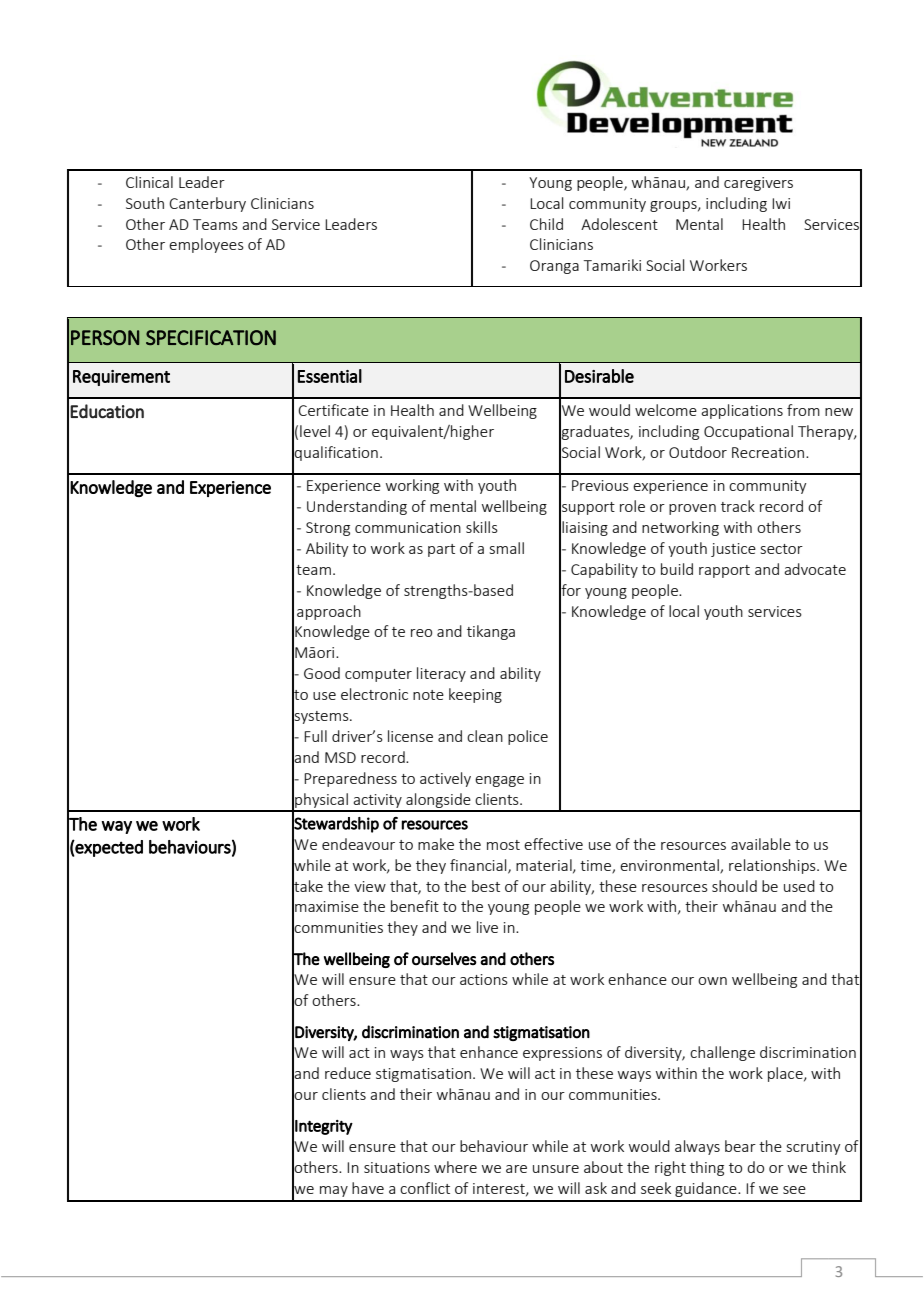 Image resolution: width=924 pixels, height=1308 pixels. Describe the element at coordinates (546, 224) in the screenshot. I see `Child` at that location.
